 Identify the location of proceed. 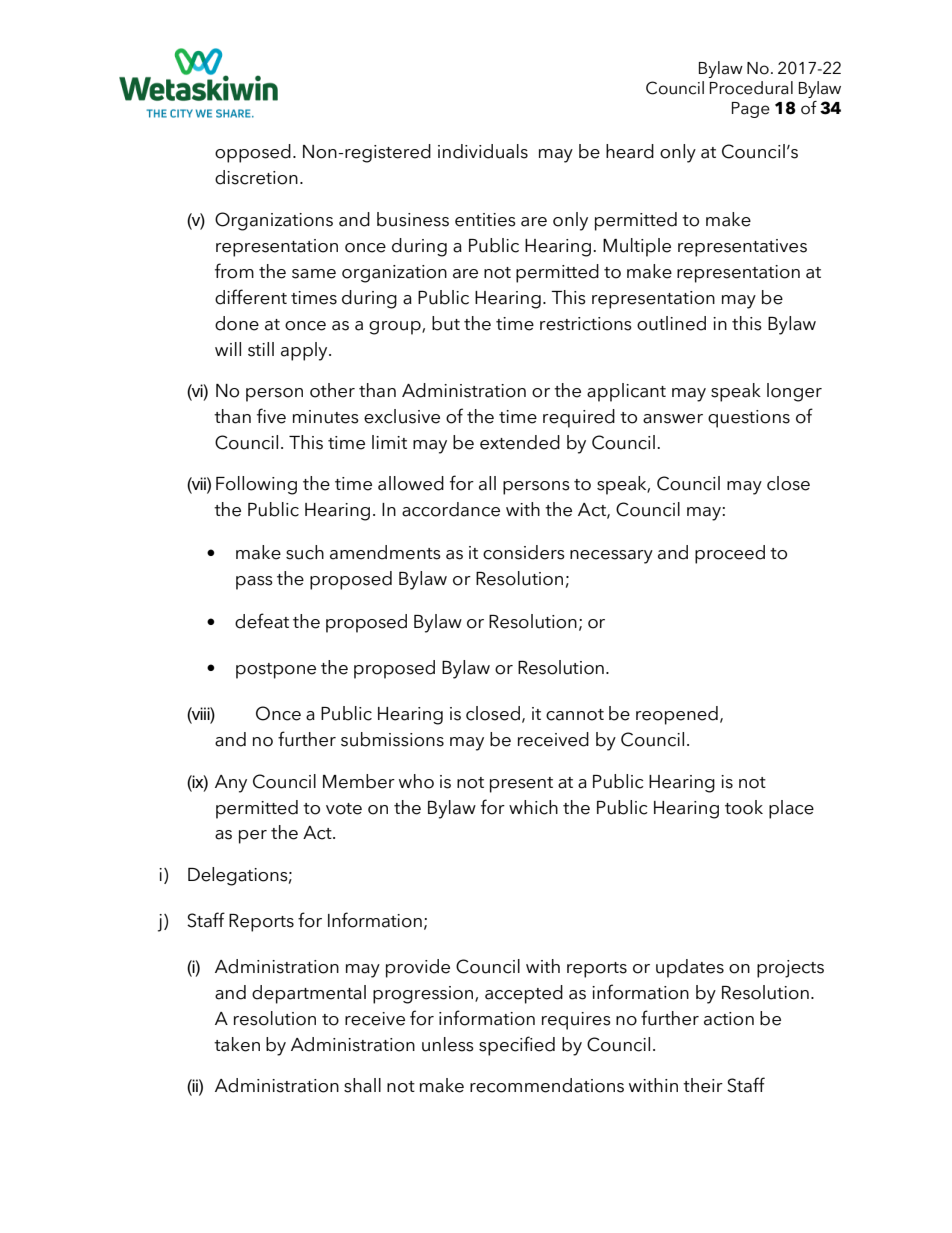
(730, 554).
